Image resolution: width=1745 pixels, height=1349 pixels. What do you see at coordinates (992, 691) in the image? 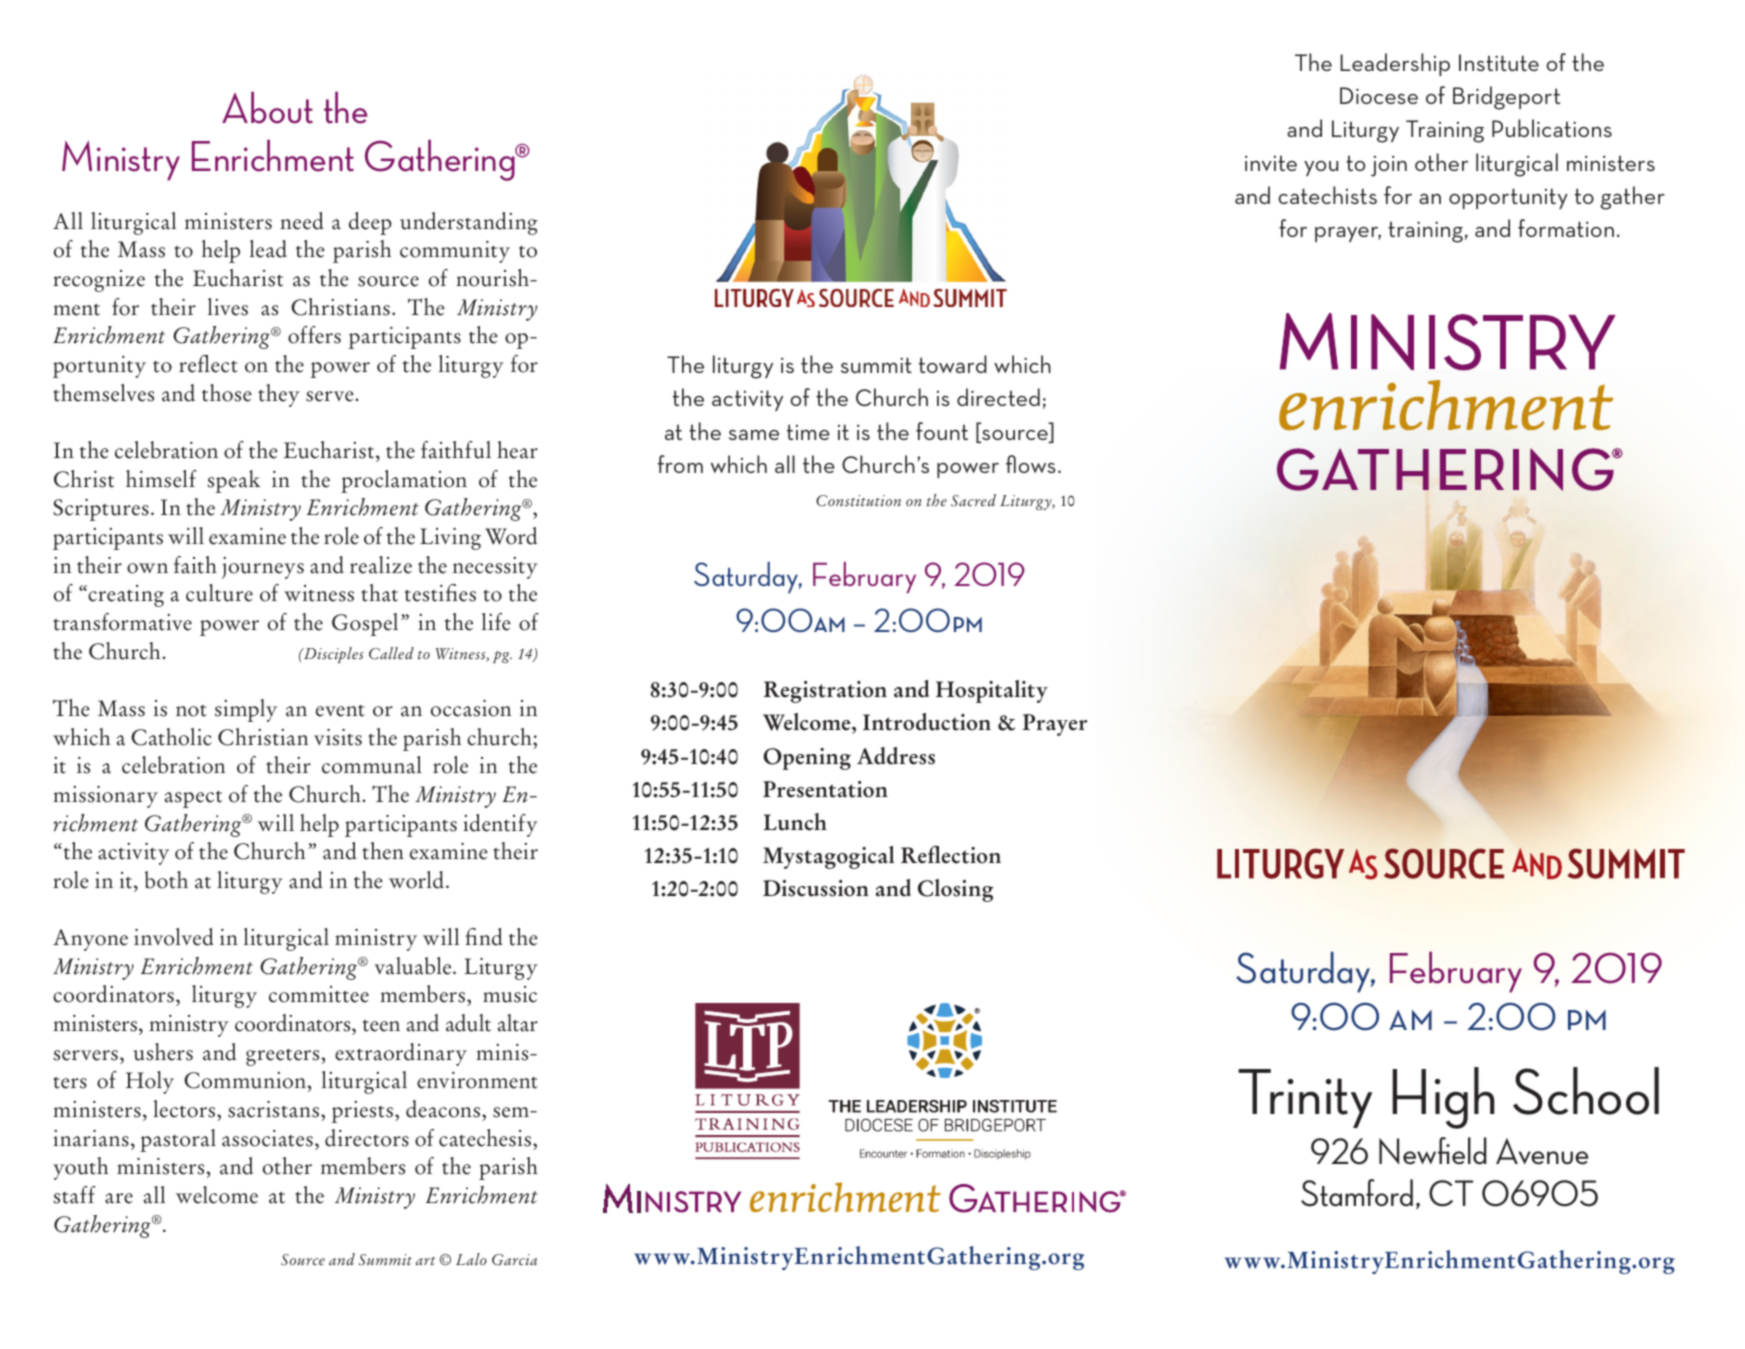
I see `Hospitality` at bounding box center [992, 691].
